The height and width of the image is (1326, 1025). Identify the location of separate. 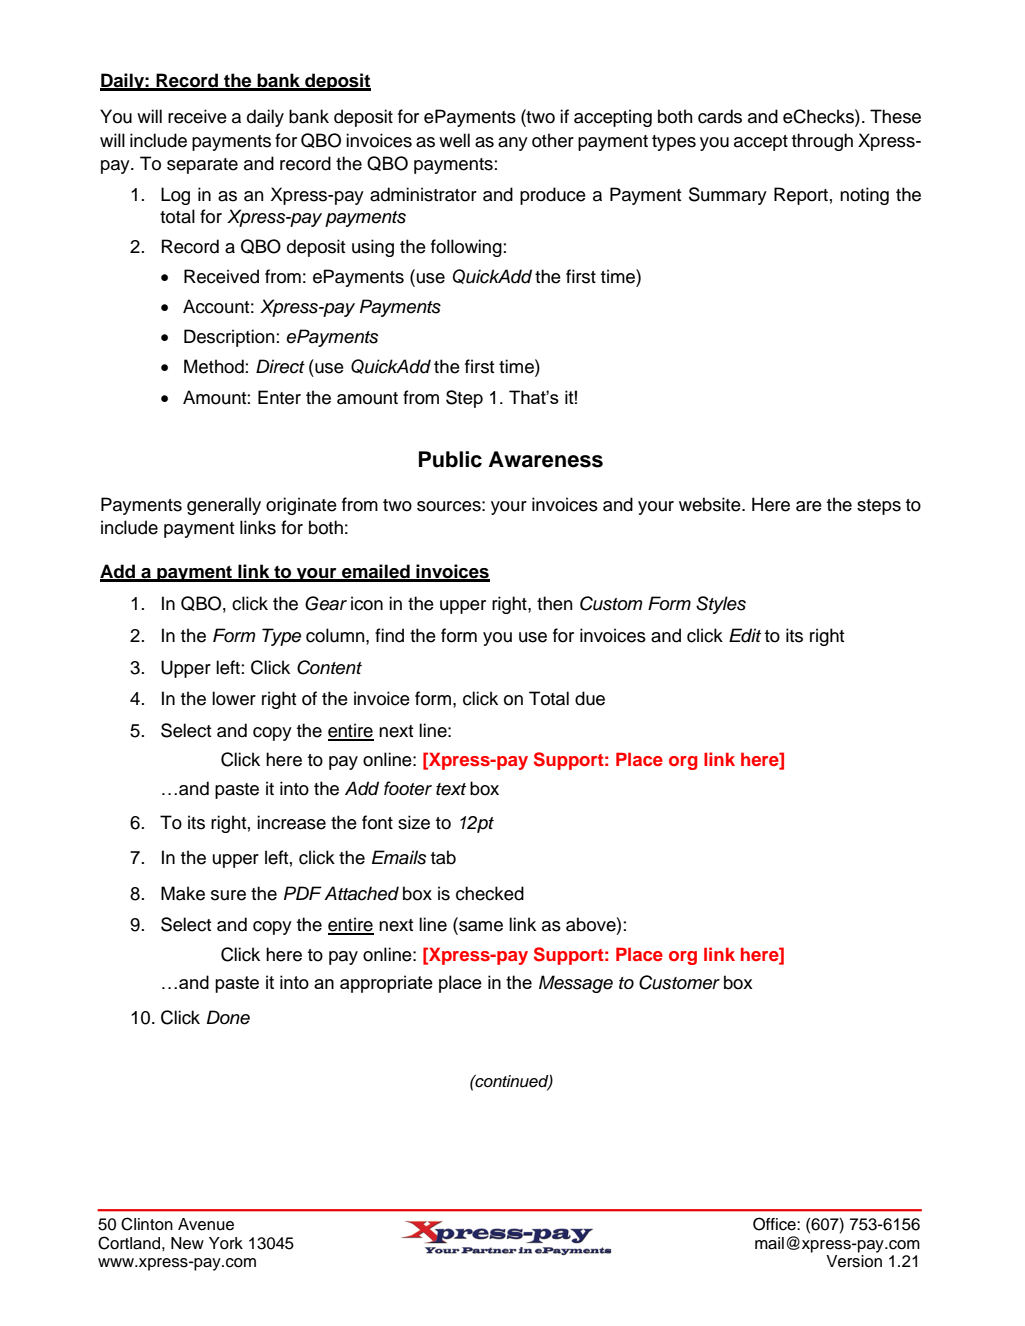
(202, 166).
